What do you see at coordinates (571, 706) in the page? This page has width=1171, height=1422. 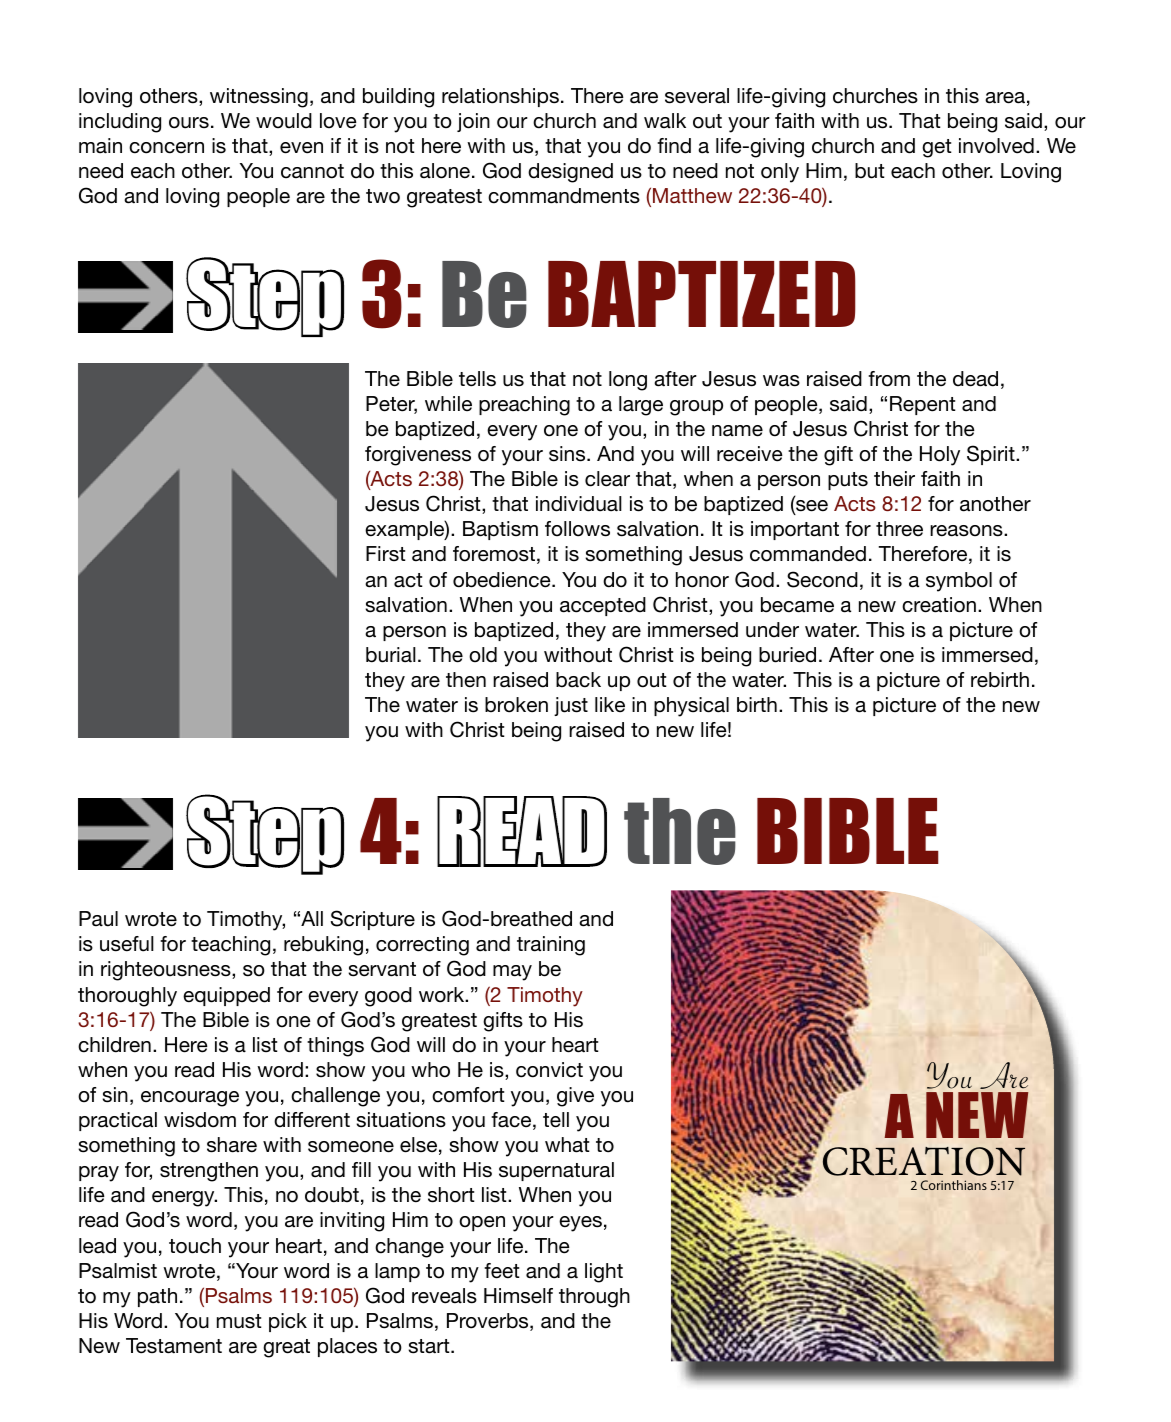 I see `just` at bounding box center [571, 706].
